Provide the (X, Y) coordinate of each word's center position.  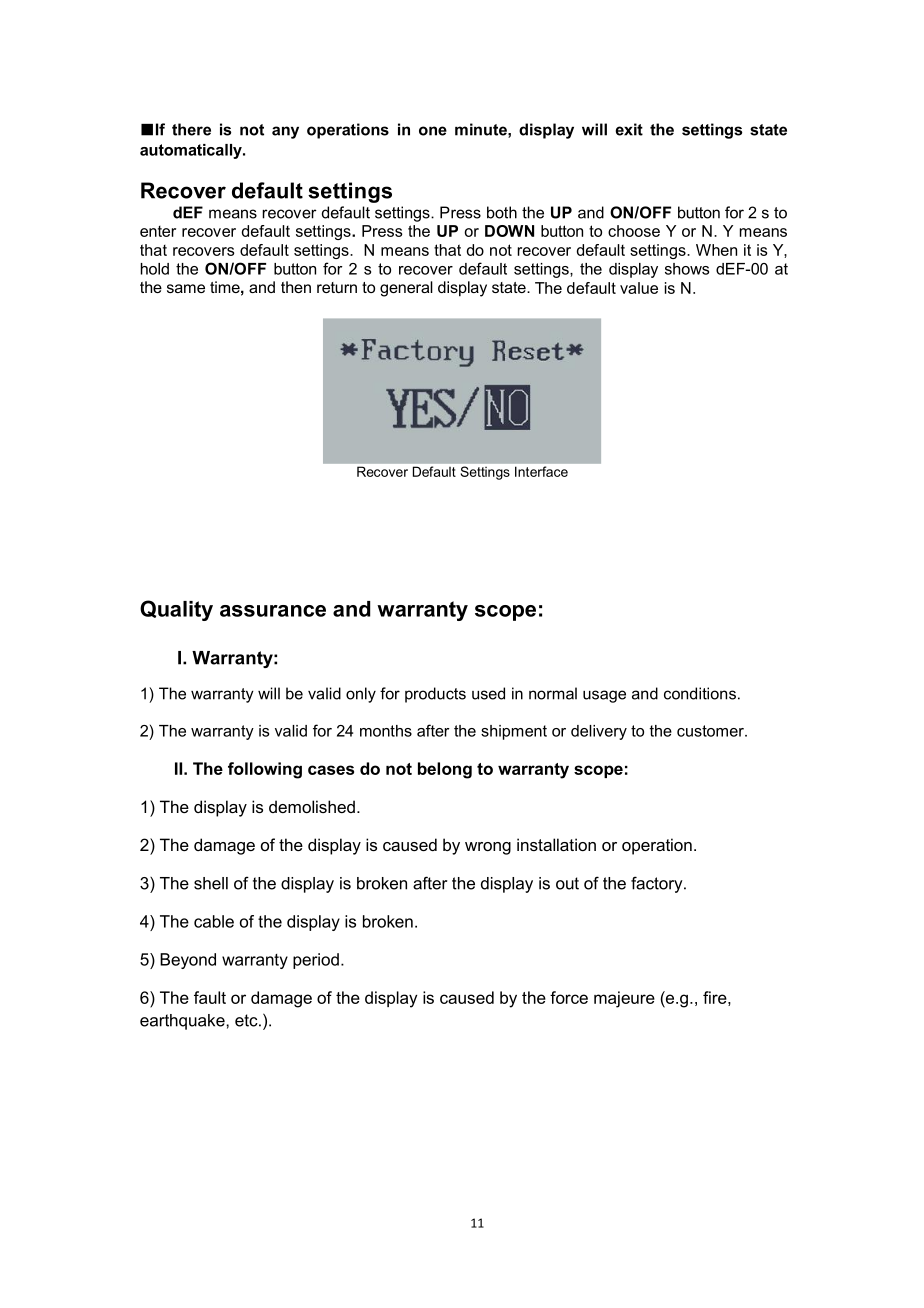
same (186, 288)
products (435, 695)
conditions (700, 693)
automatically (192, 151)
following (265, 770)
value (639, 288)
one (433, 131)
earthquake (183, 1022)
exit (629, 129)
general (406, 289)
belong (445, 770)
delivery (599, 732)
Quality (176, 610)
